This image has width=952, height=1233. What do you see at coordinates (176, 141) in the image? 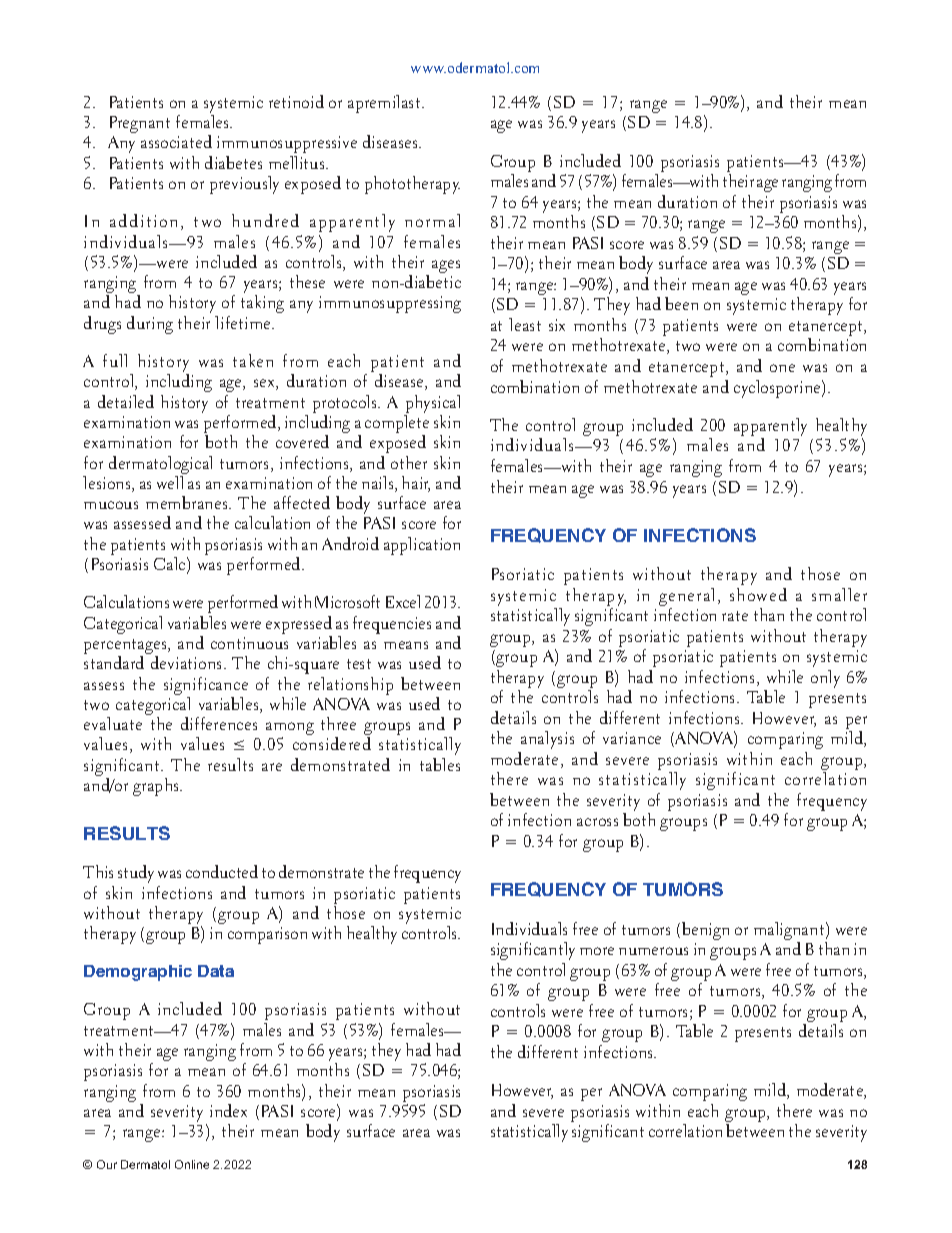
I see `associated` at bounding box center [176, 141].
